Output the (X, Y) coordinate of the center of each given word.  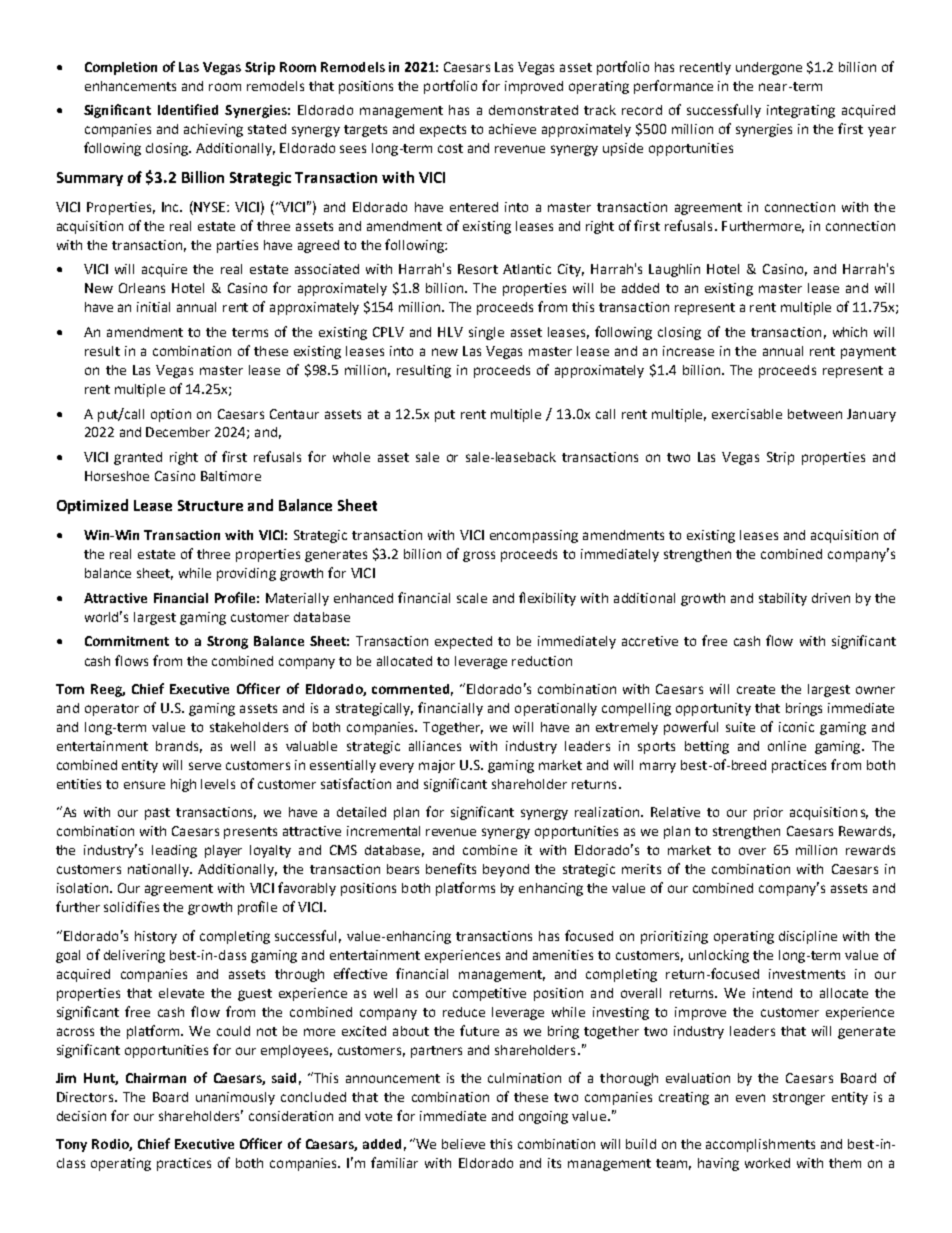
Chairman (156, 1078)
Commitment (127, 641)
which (850, 332)
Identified (188, 109)
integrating (801, 111)
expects (443, 131)
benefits (451, 868)
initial (153, 307)
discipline (808, 937)
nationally (159, 870)
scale (472, 598)
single (486, 333)
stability (783, 599)
